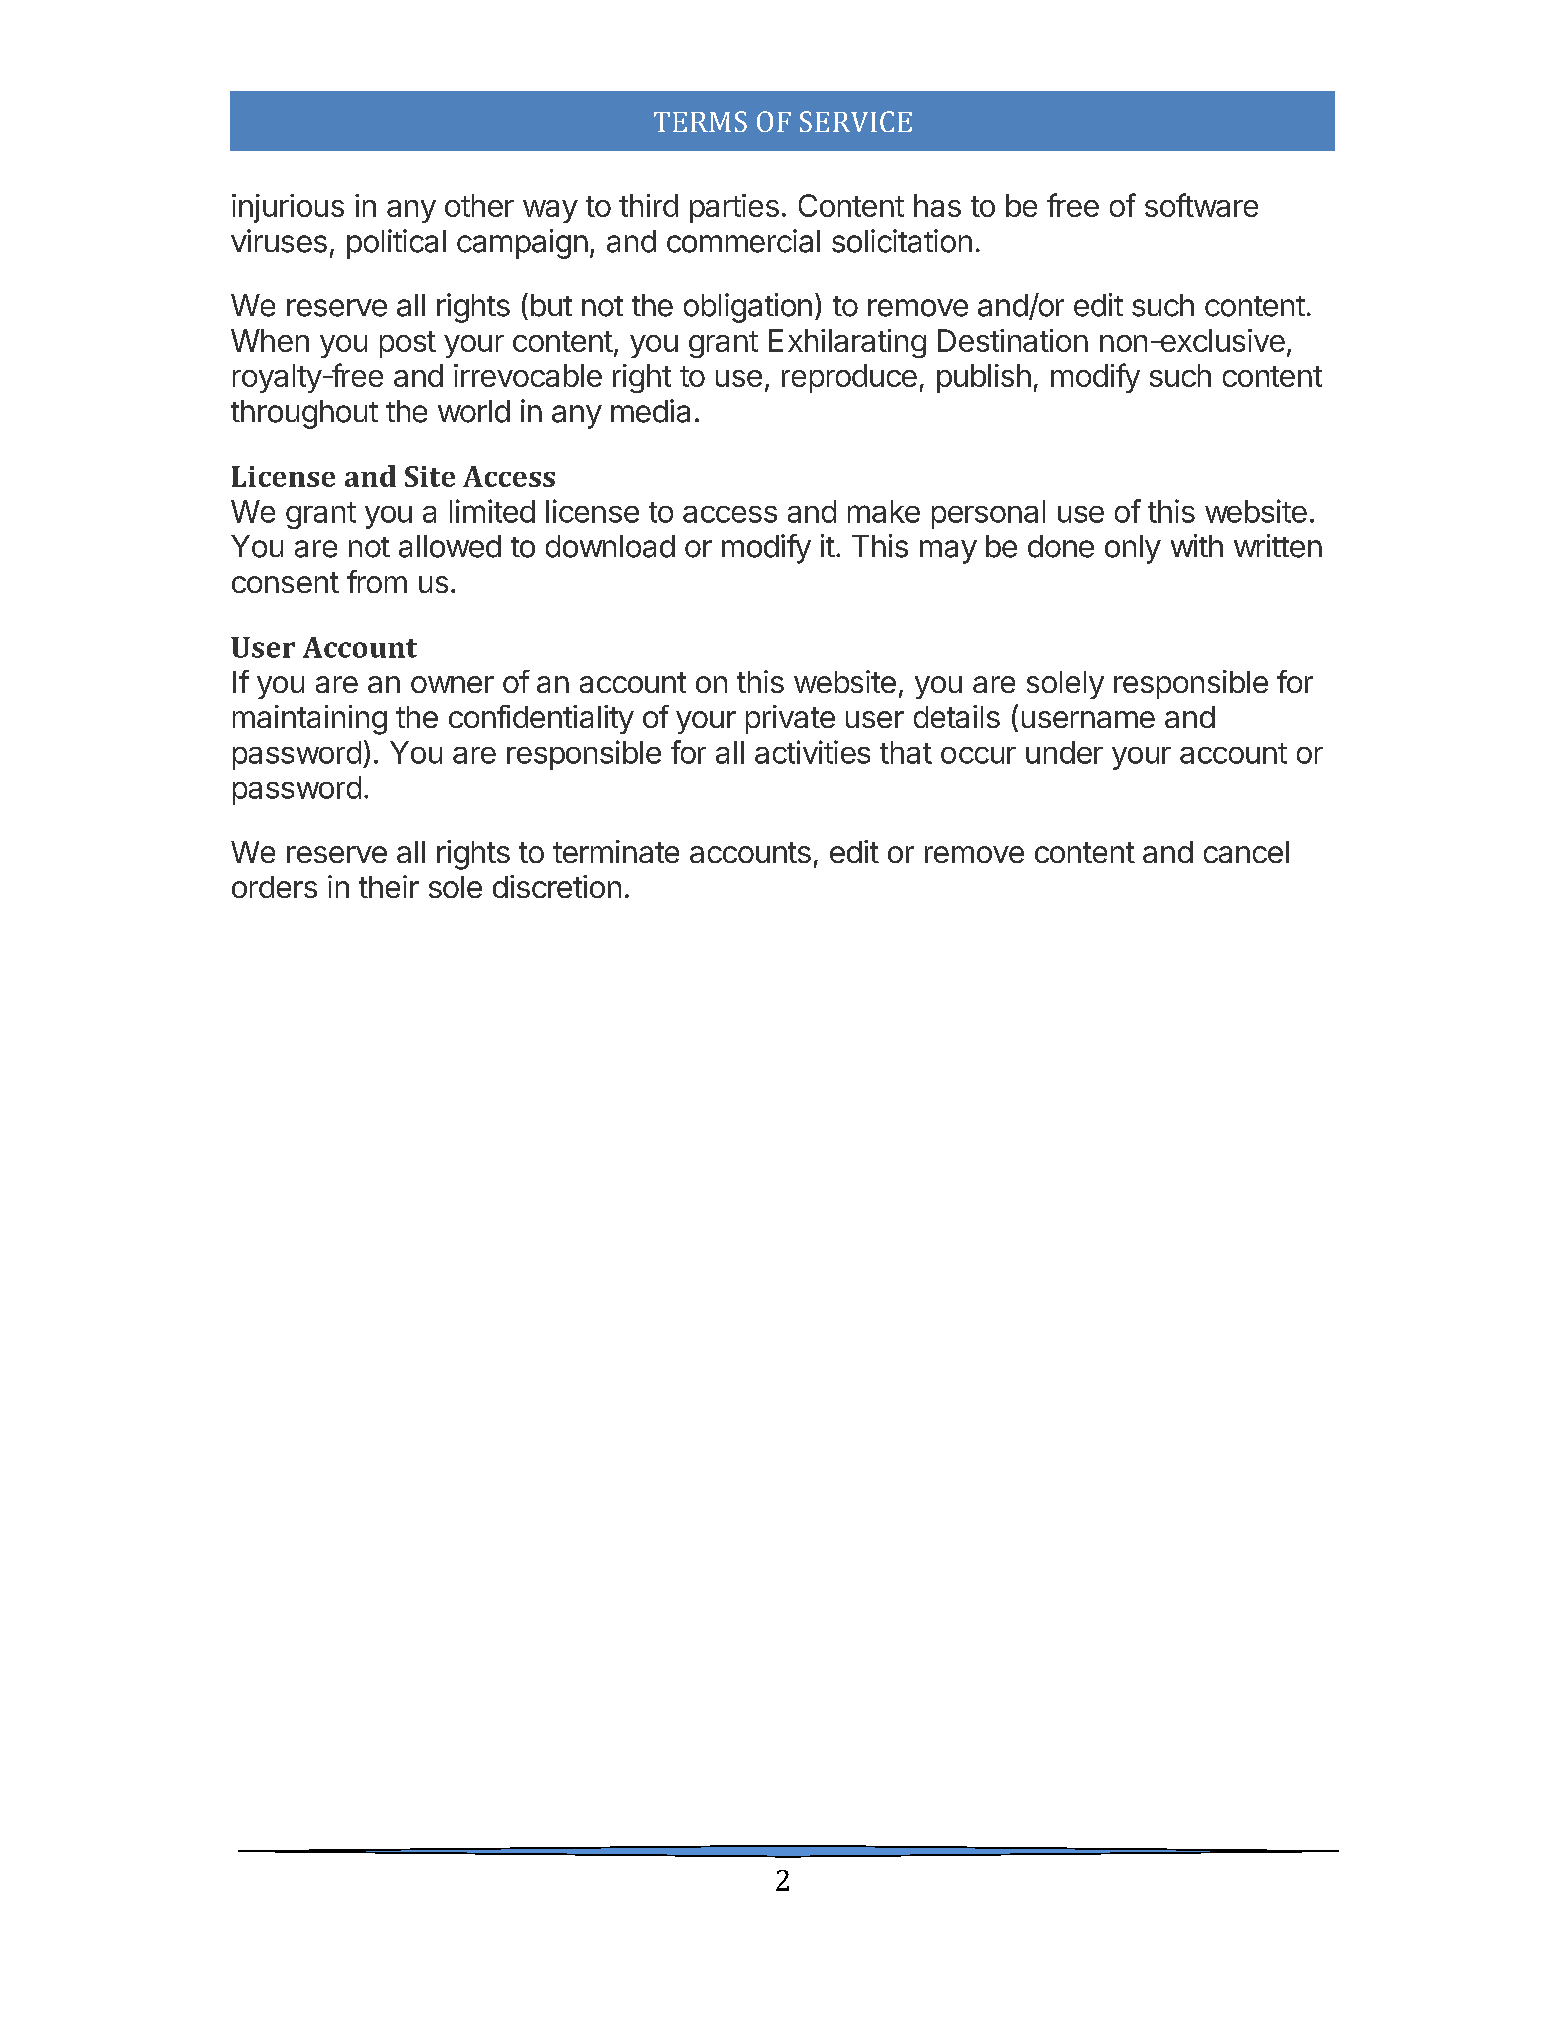 The width and height of the screenshot is (1565, 2025). Describe the element at coordinates (1246, 852) in the screenshot. I see `cancel` at that location.
